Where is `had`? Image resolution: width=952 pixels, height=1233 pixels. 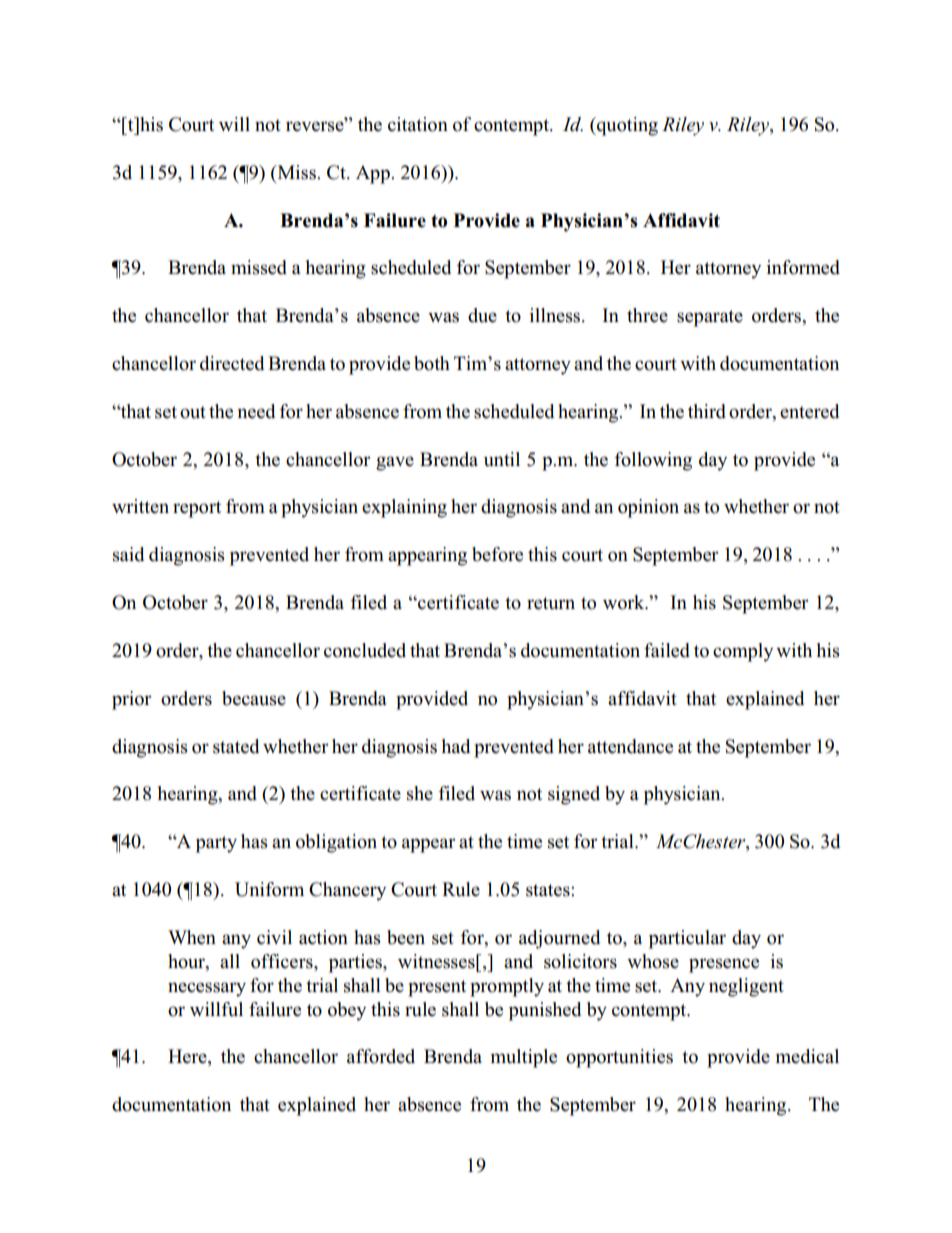
had is located at coordinates (455, 746).
